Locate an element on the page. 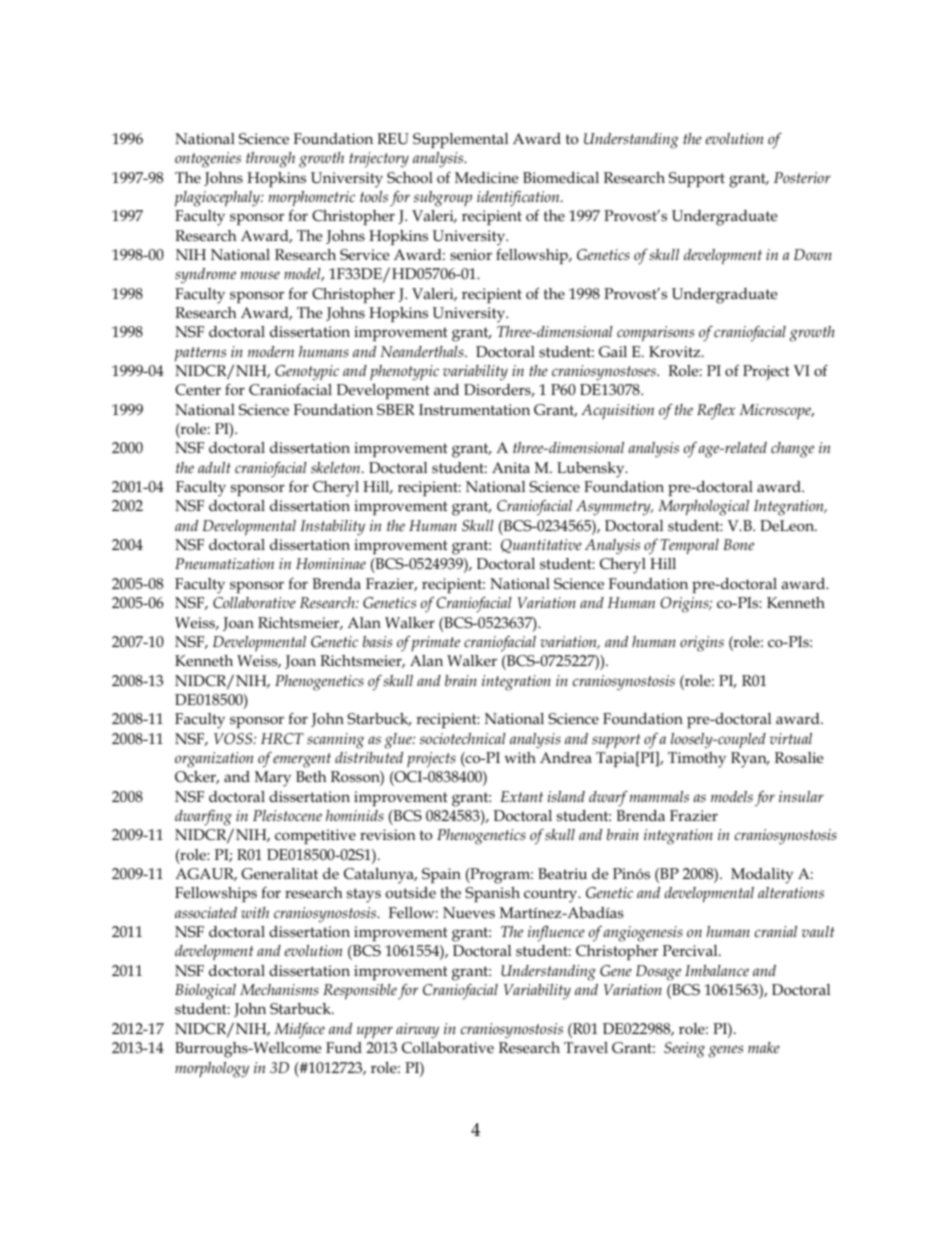 Image resolution: width=952 pixels, height=1233 pixels. Midface is located at coordinates (299, 1031).
